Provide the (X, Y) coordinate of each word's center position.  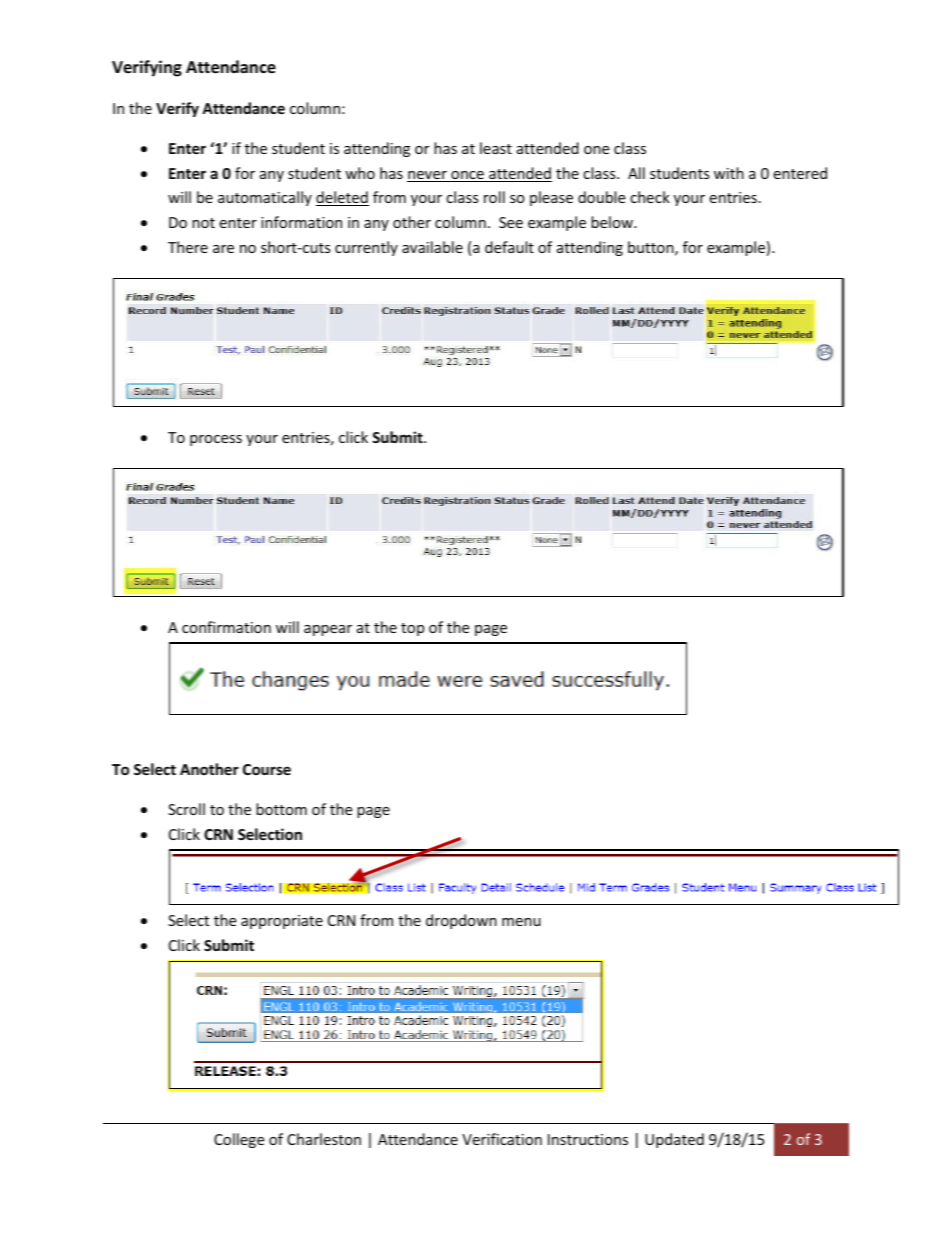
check (650, 197)
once (467, 176)
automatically (265, 198)
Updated (674, 1140)
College (239, 1140)
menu (521, 922)
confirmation (226, 627)
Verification (502, 1139)
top (412, 629)
